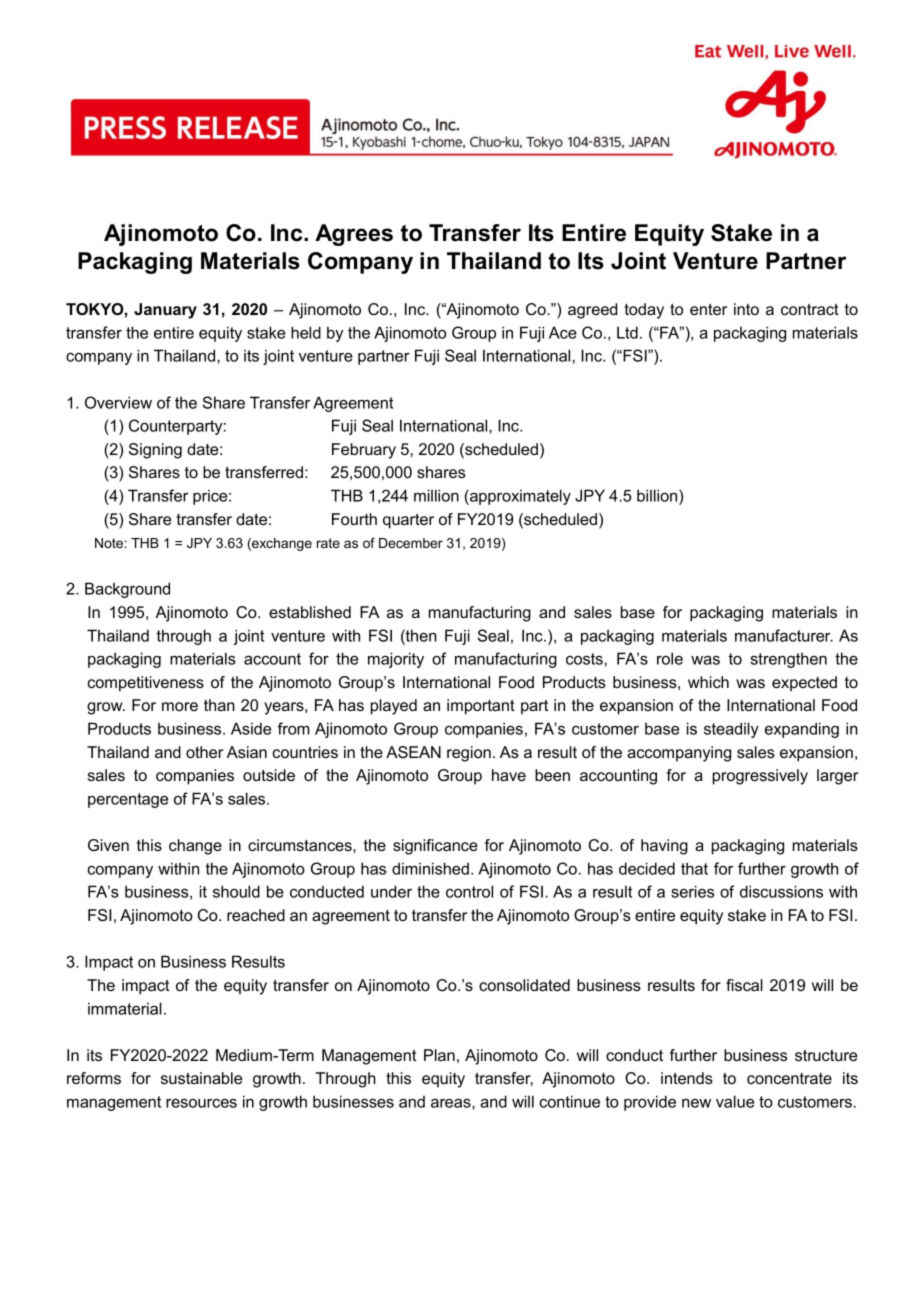  I want to click on into, so click(746, 309).
